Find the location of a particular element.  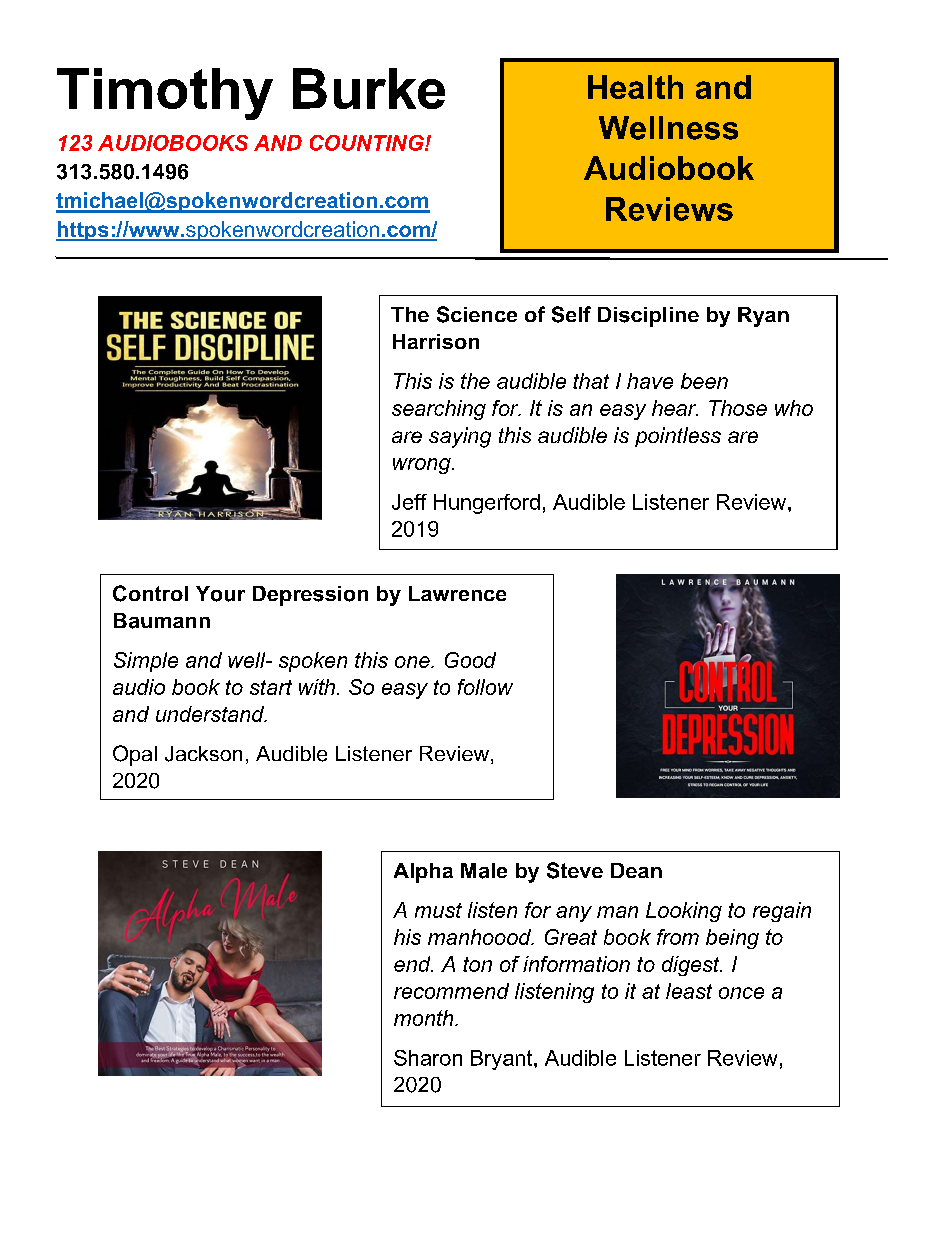

Health is located at coordinates (635, 87).
